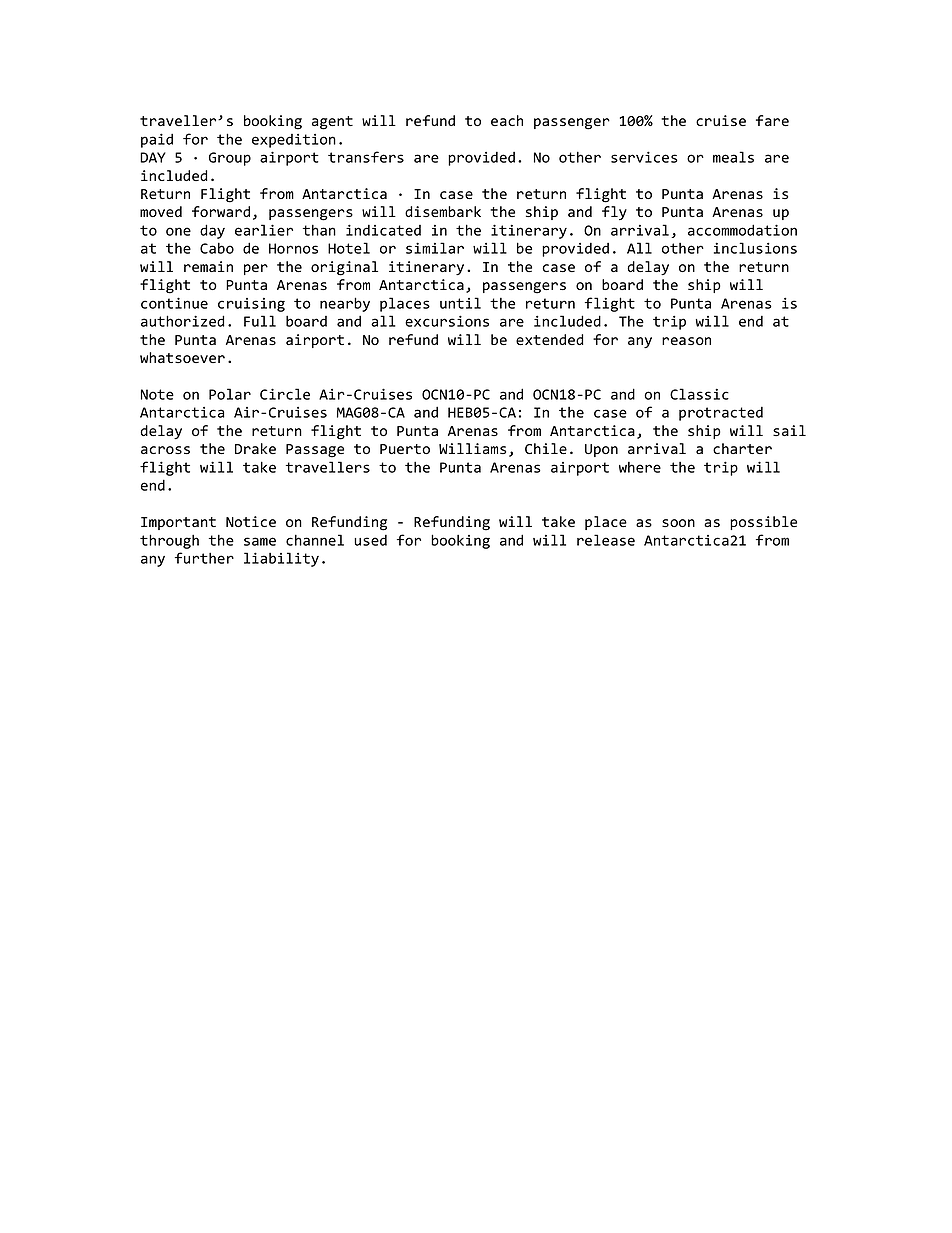 This page has width=952, height=1233. Describe the element at coordinates (217, 248) in the page. I see `Cabo` at that location.
